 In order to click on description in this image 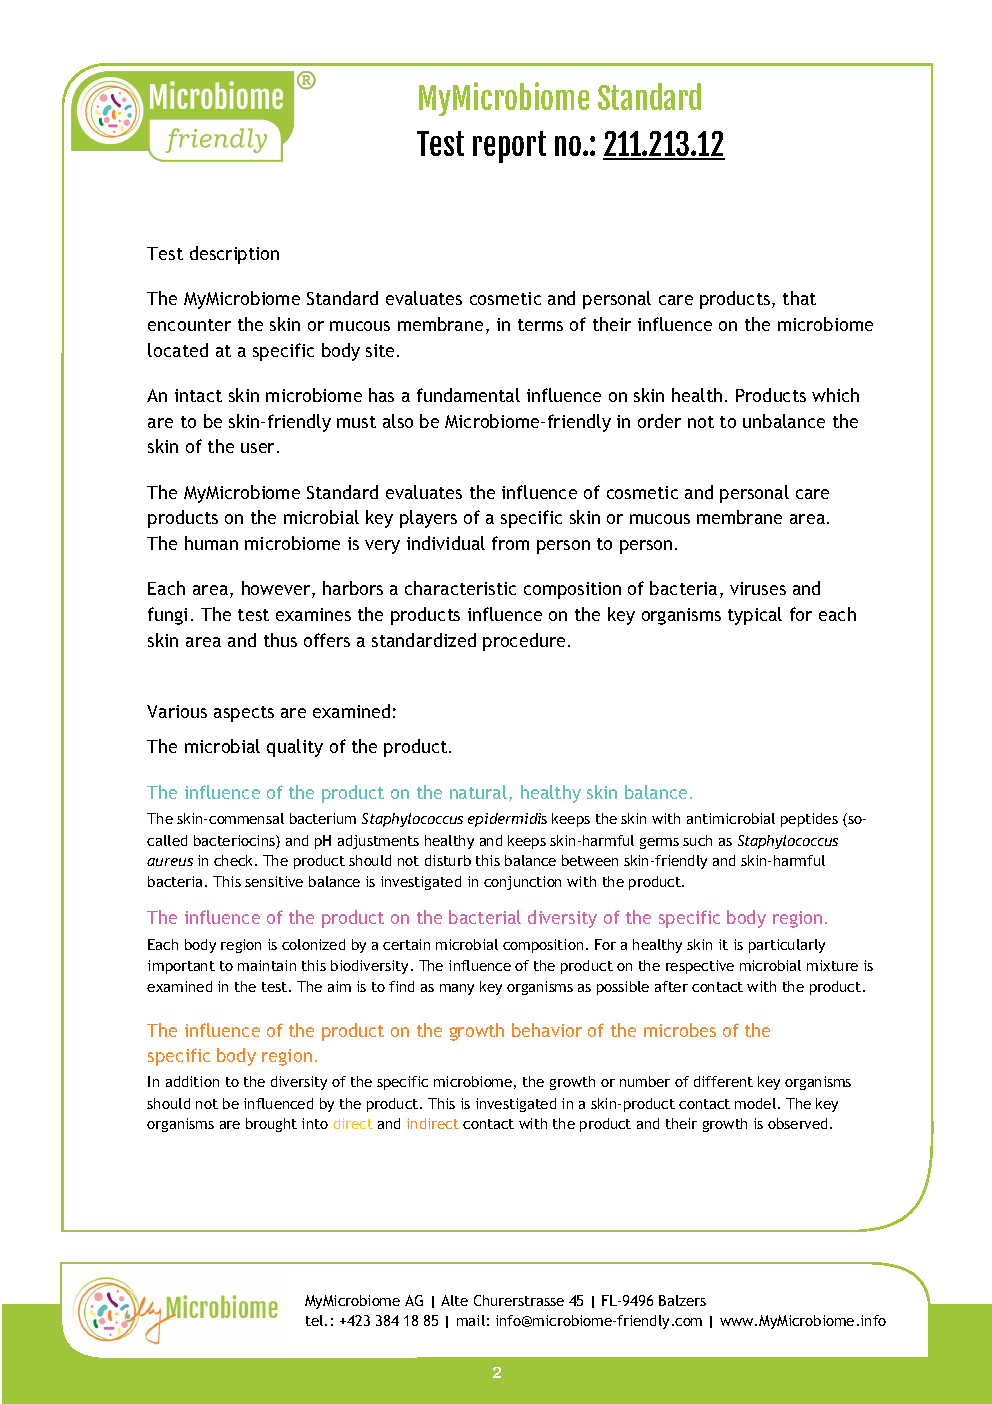, I will do `click(234, 255)`.
